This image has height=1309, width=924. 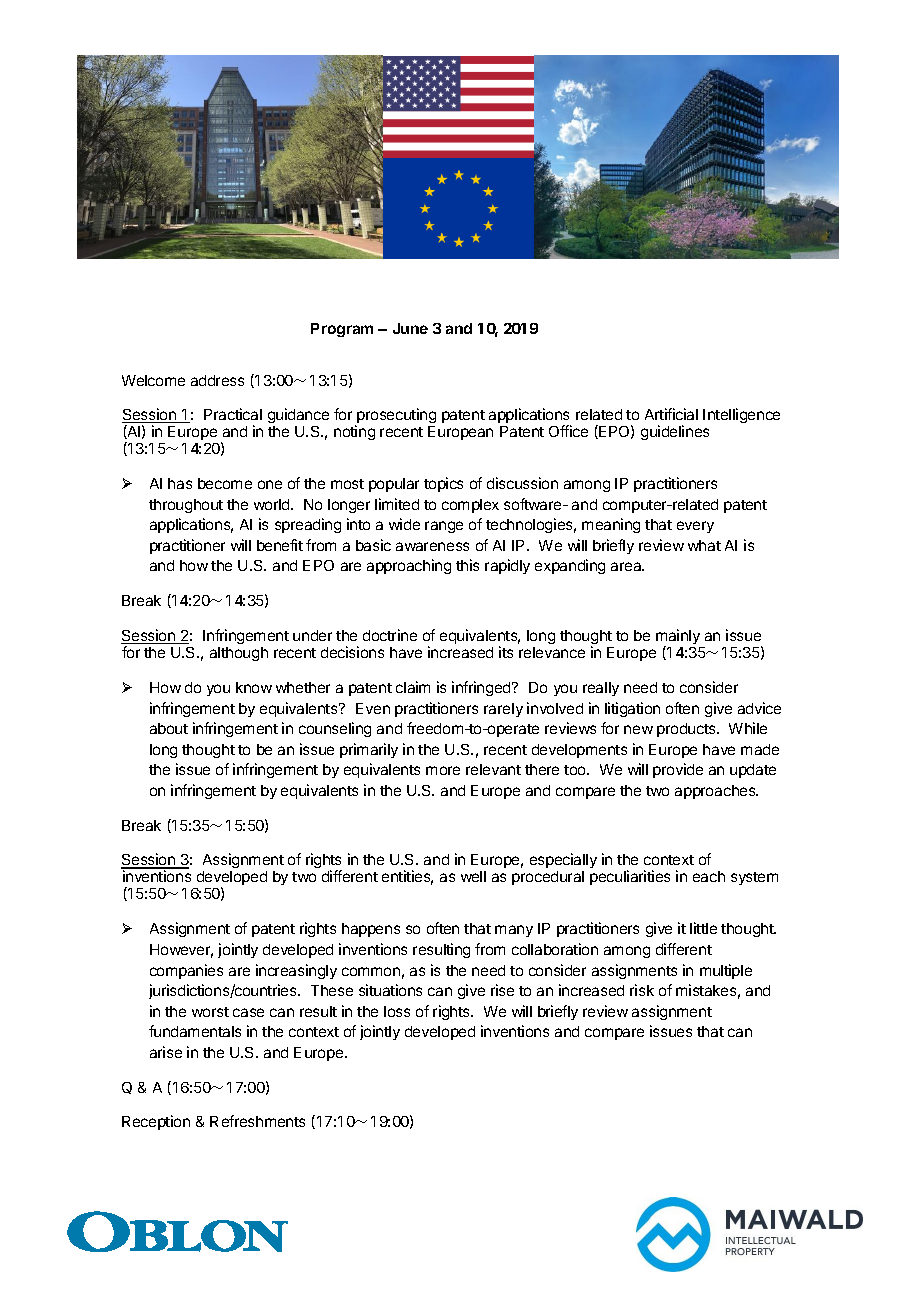 I want to click on although, so click(x=239, y=654).
